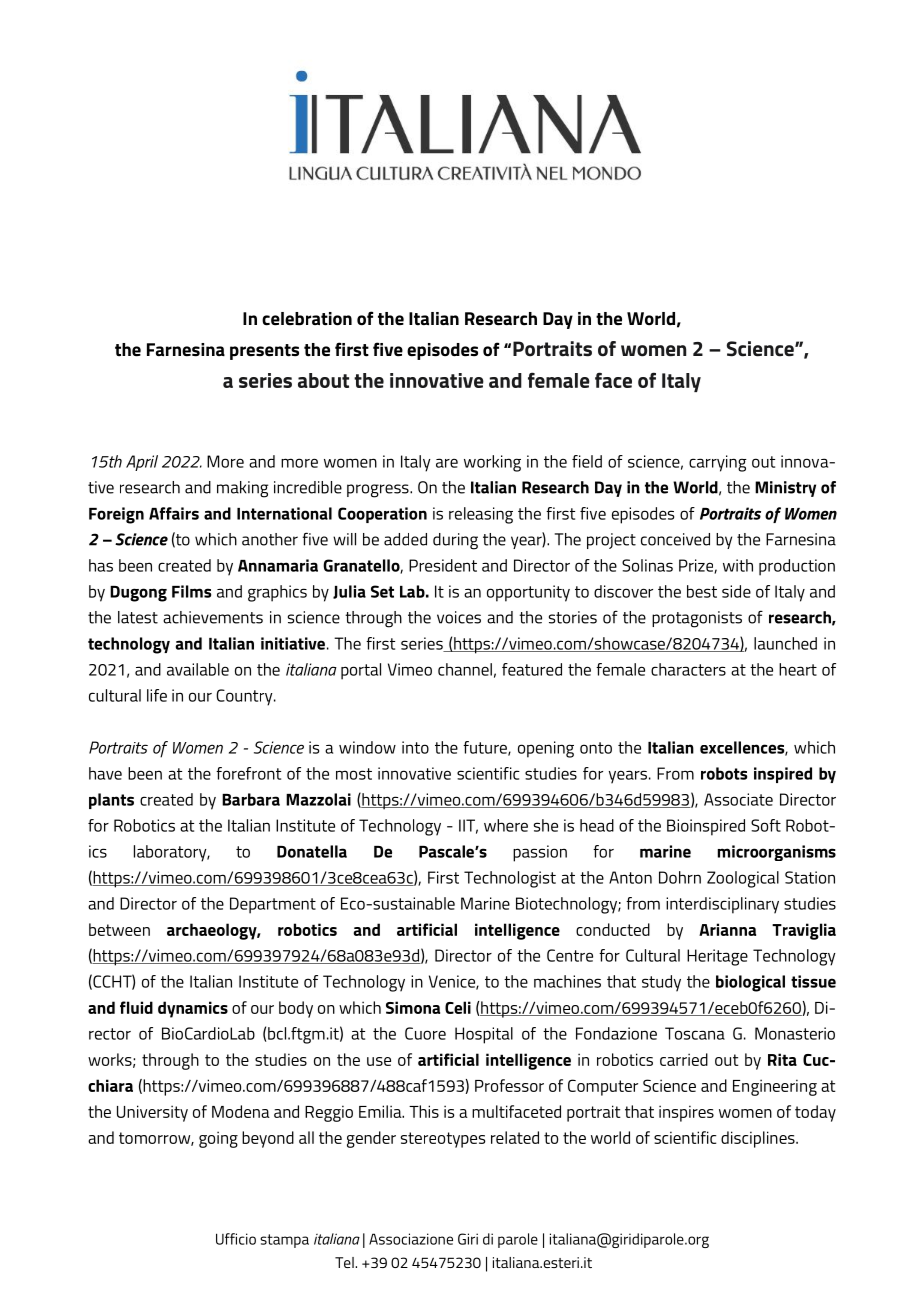 This screenshot has width=924, height=1309. I want to click on Technologist, so click(510, 879).
